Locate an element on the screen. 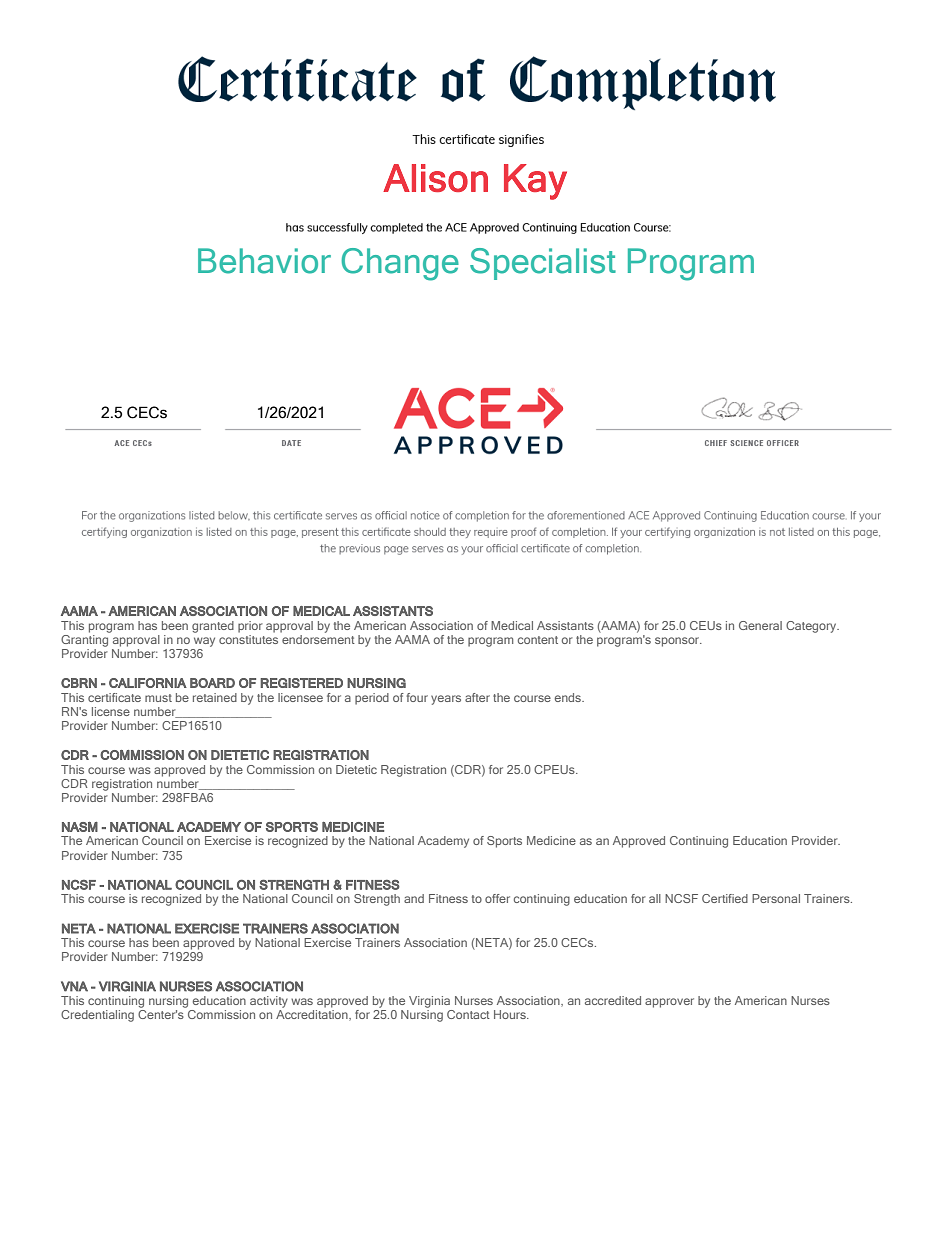  Credentialing is located at coordinates (97, 1016).
